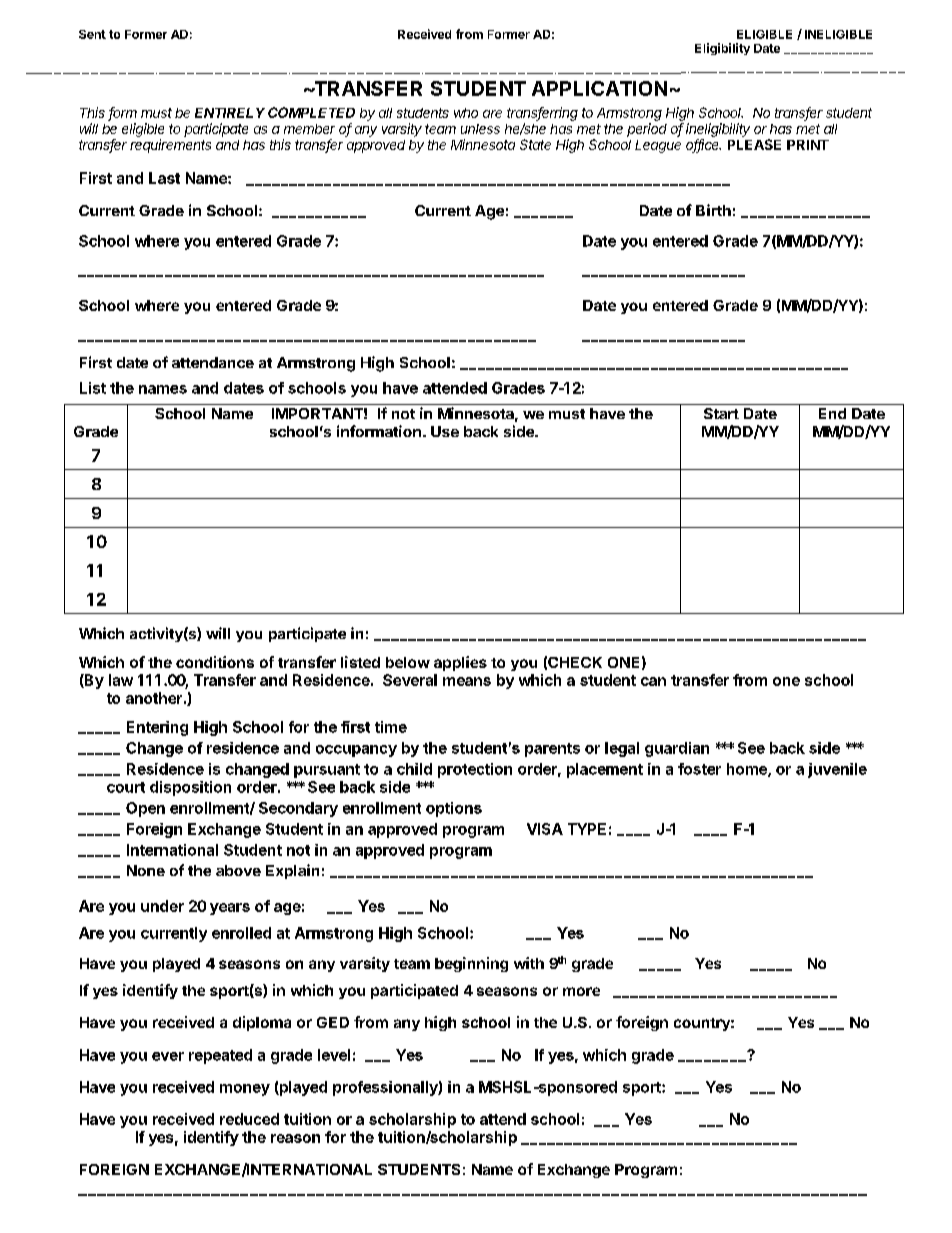 The height and width of the document is (1233, 952). Describe the element at coordinates (466, 113) in the document. I see `who` at that location.
